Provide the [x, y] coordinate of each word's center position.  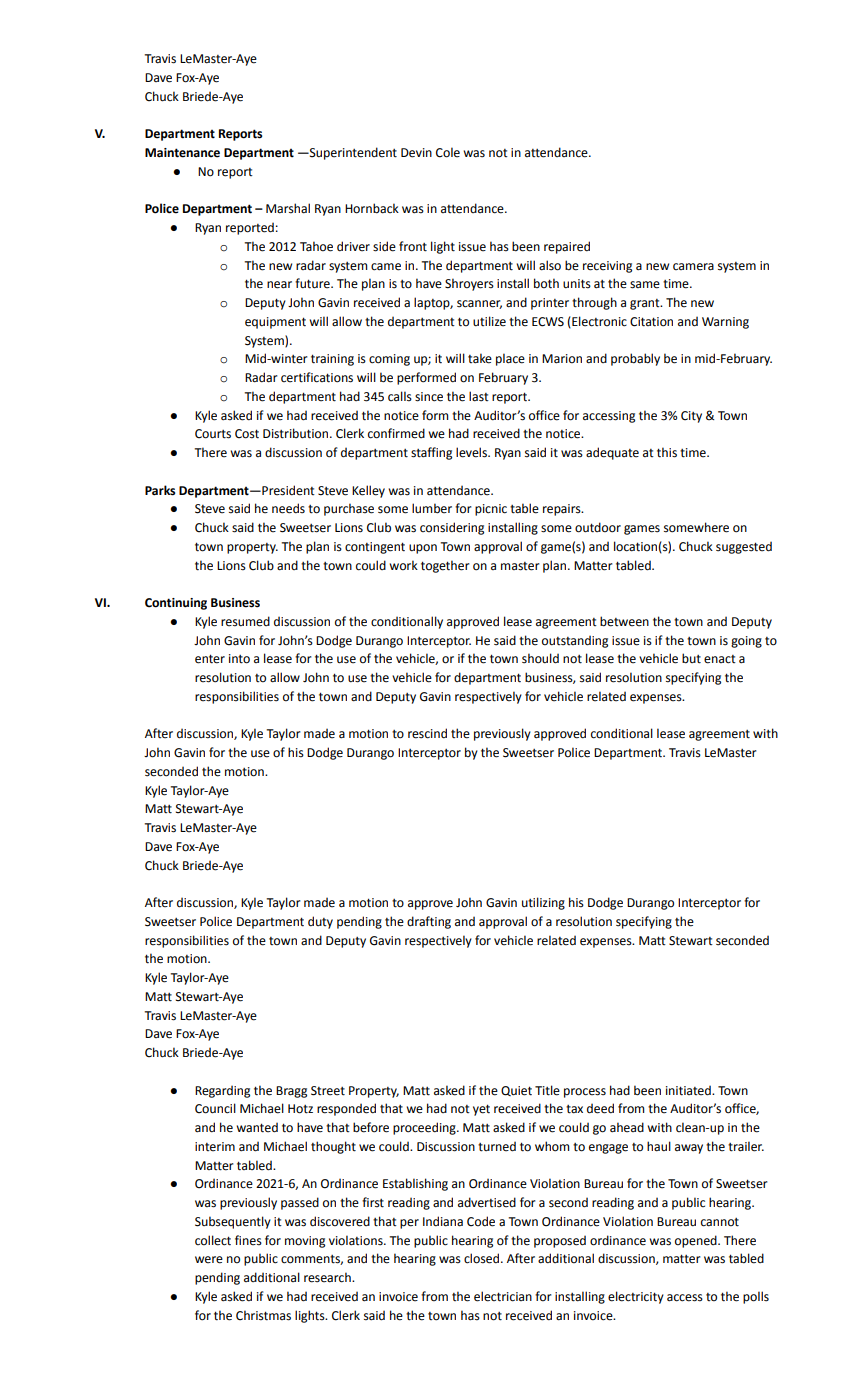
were [209, 1260]
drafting [429, 922]
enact [720, 659]
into [239, 659]
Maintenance [182, 153]
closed [483, 1258]
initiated [689, 1090]
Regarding [222, 1091]
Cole [448, 152]
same [645, 285]
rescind [427, 733]
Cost [247, 434]
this [667, 452]
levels [472, 452]
